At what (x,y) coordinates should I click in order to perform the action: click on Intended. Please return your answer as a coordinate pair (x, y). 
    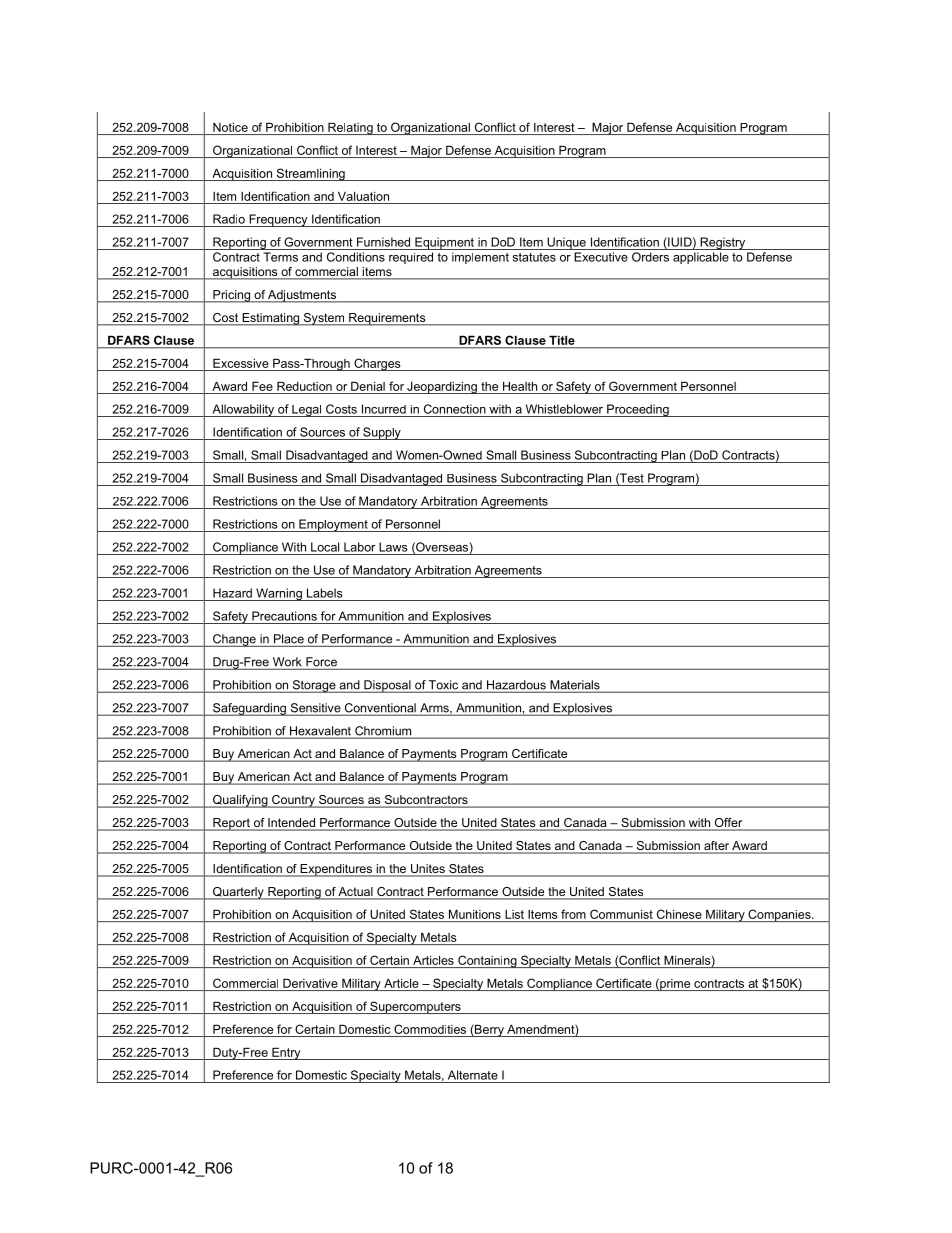
    Looking at the image, I should click on (291, 824).
